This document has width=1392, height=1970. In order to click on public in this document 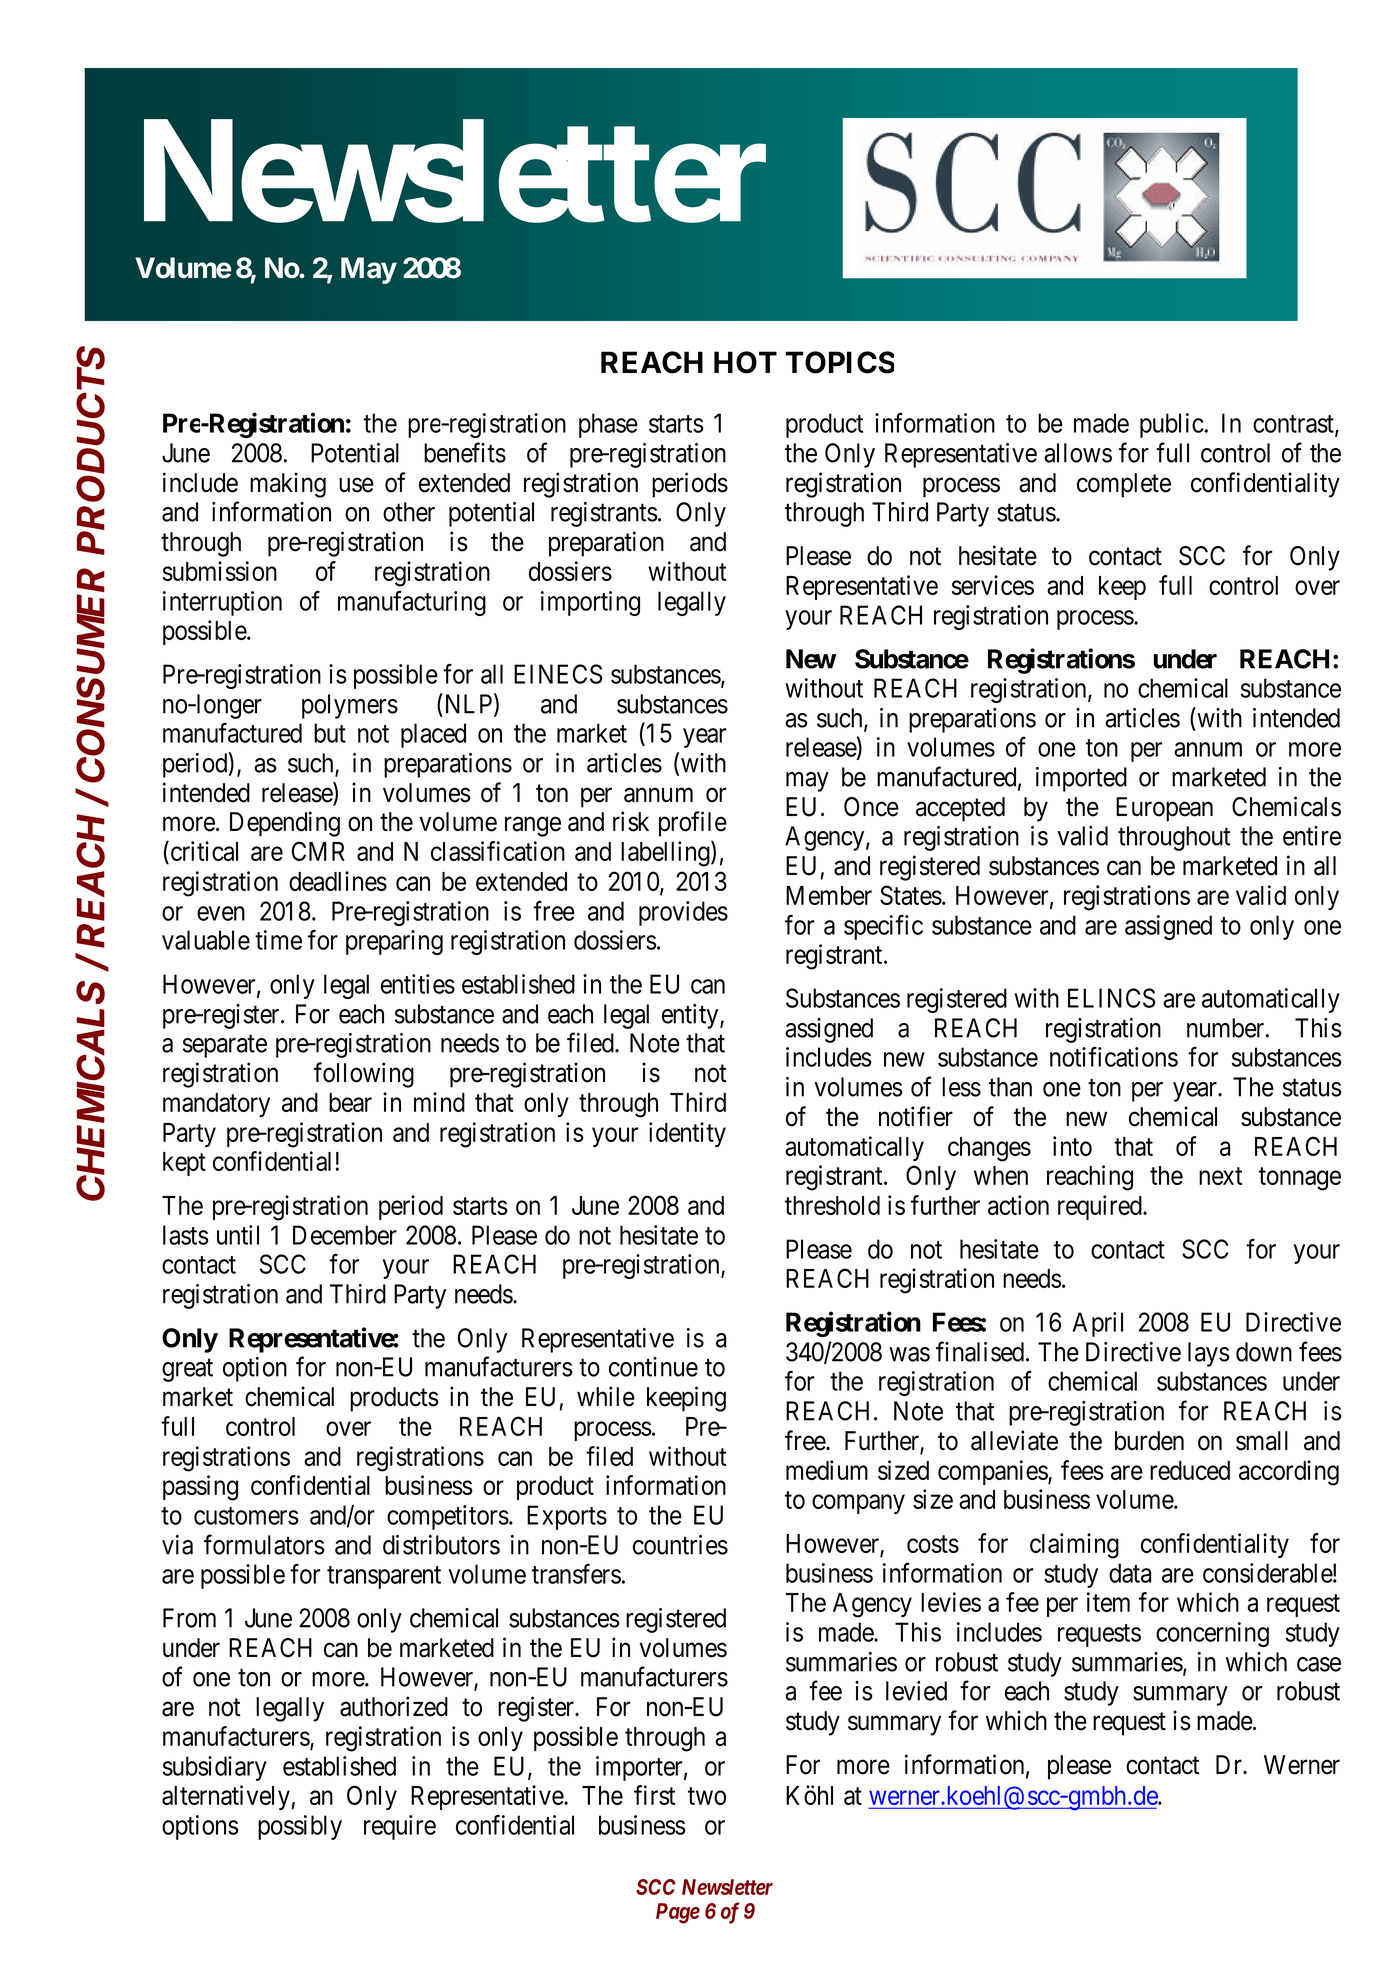, I will do `click(1172, 425)`.
